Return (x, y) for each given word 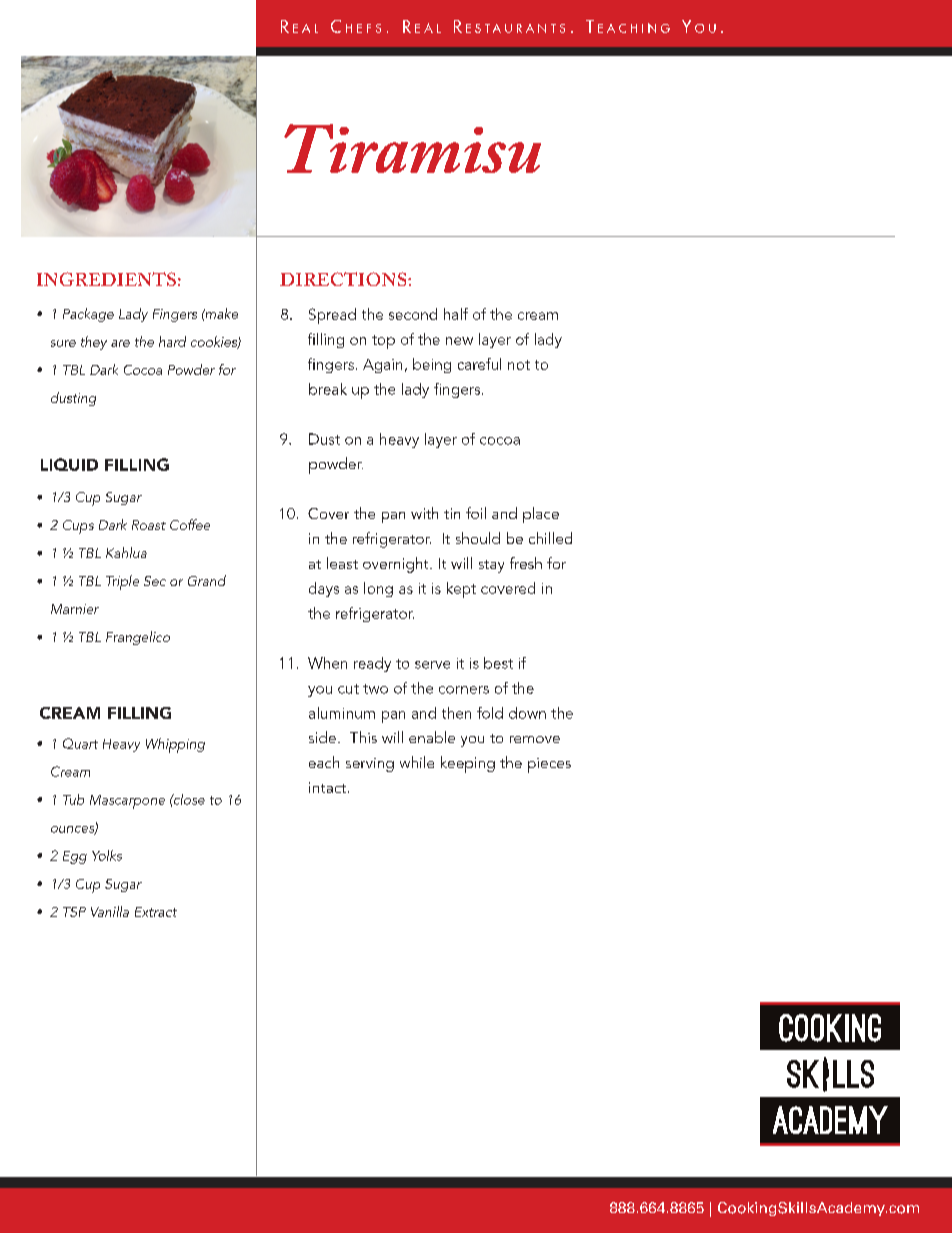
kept (461, 590)
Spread (332, 316)
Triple (122, 582)
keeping (468, 764)
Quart (80, 743)
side (322, 737)
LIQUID (69, 464)
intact (329, 787)
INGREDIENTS (106, 279)
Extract (156, 912)
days (324, 589)
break (328, 389)
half (456, 314)
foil (476, 513)
